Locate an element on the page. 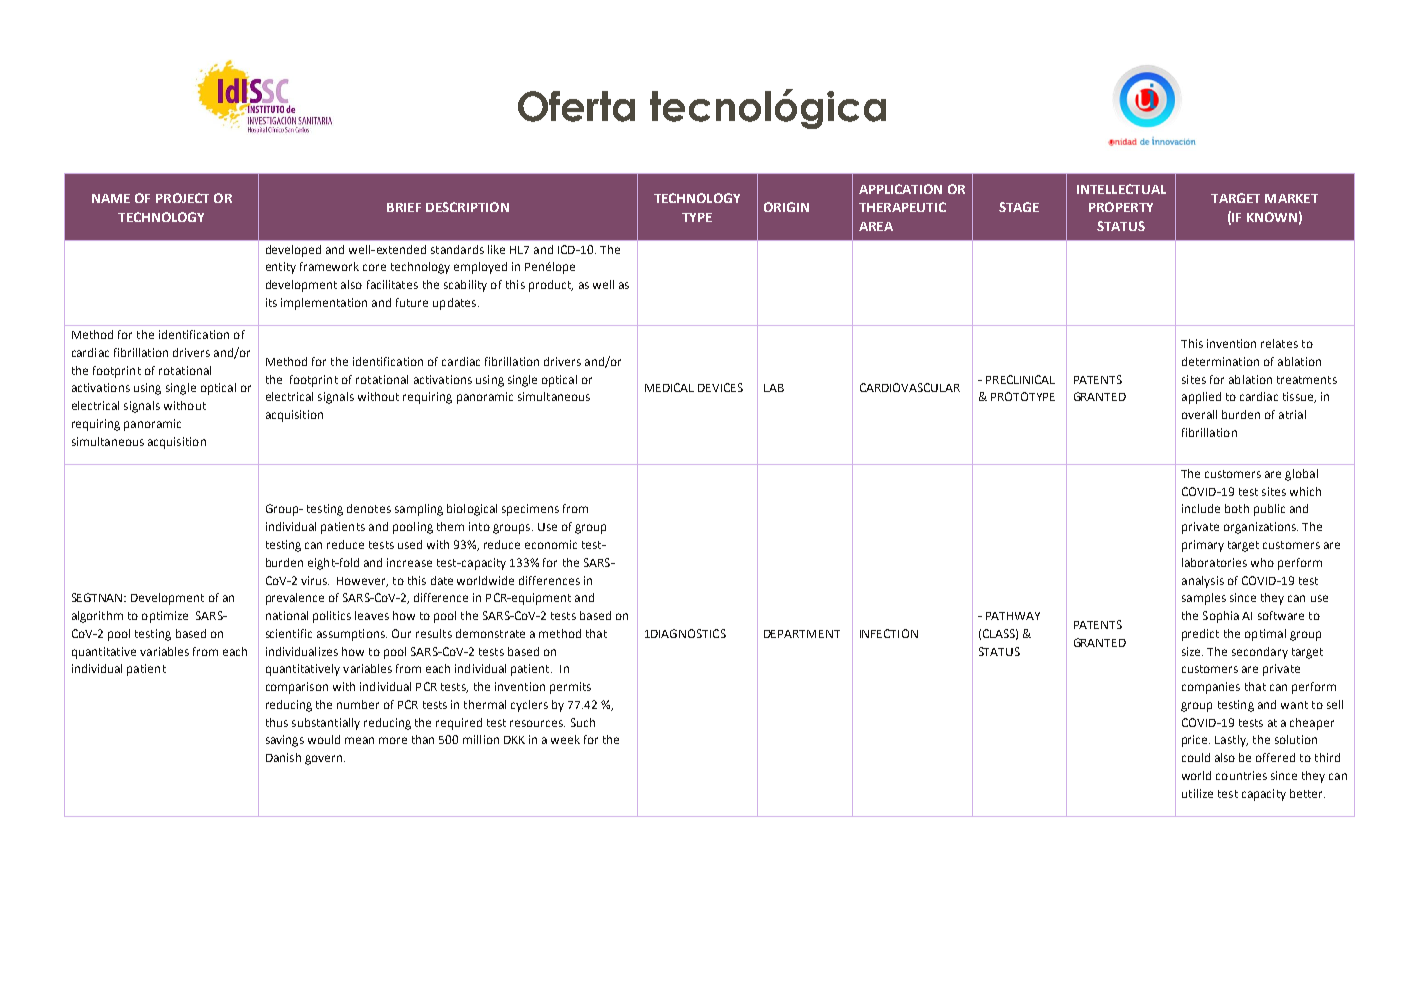 The image size is (1419, 1004). countries is located at coordinates (1241, 775).
